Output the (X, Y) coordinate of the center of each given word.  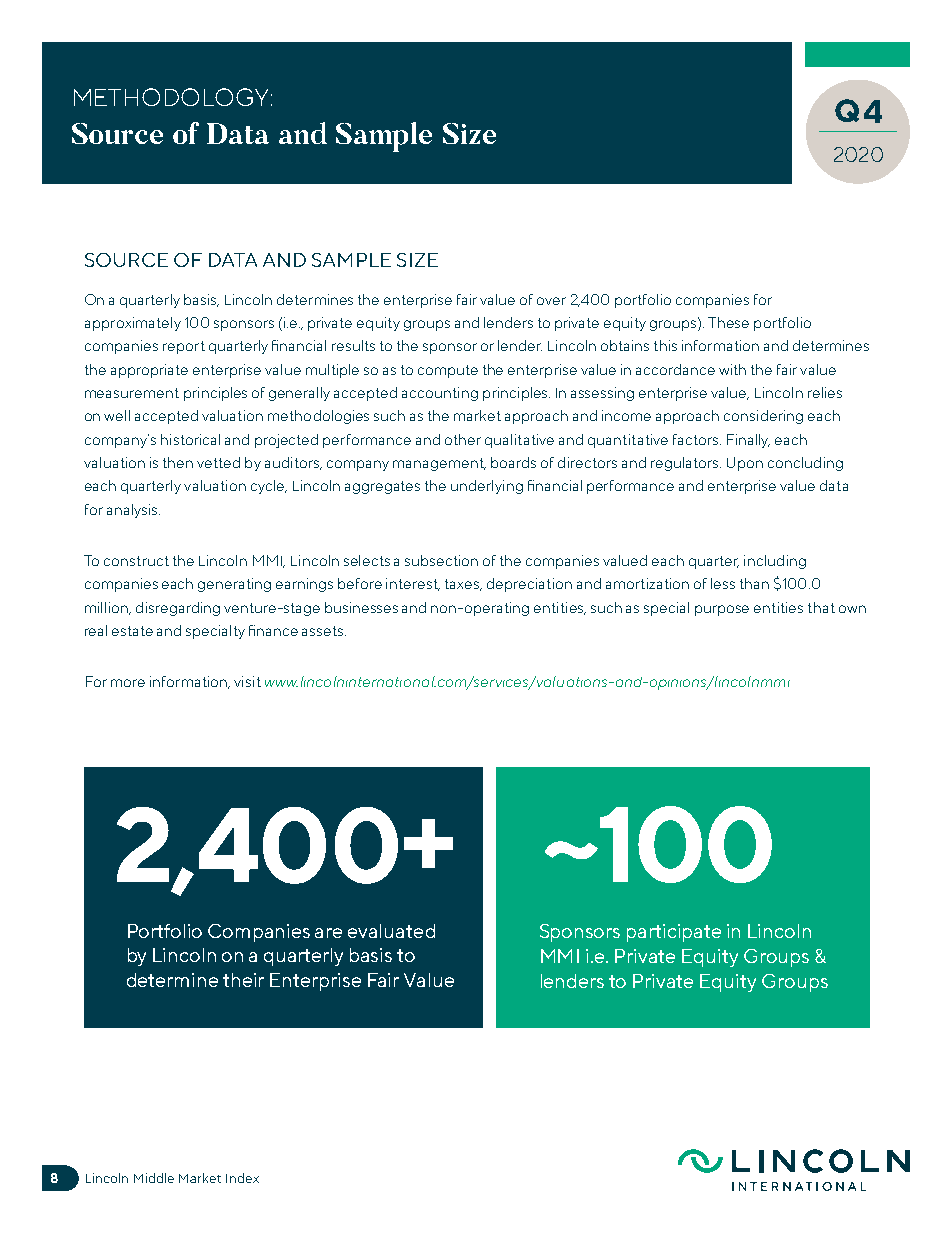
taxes (463, 585)
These (728, 322)
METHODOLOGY (171, 97)
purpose (722, 610)
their (243, 980)
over (551, 301)
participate (674, 933)
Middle (154, 1178)
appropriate (149, 371)
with (732, 369)
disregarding (178, 609)
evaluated (391, 931)
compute (448, 371)
